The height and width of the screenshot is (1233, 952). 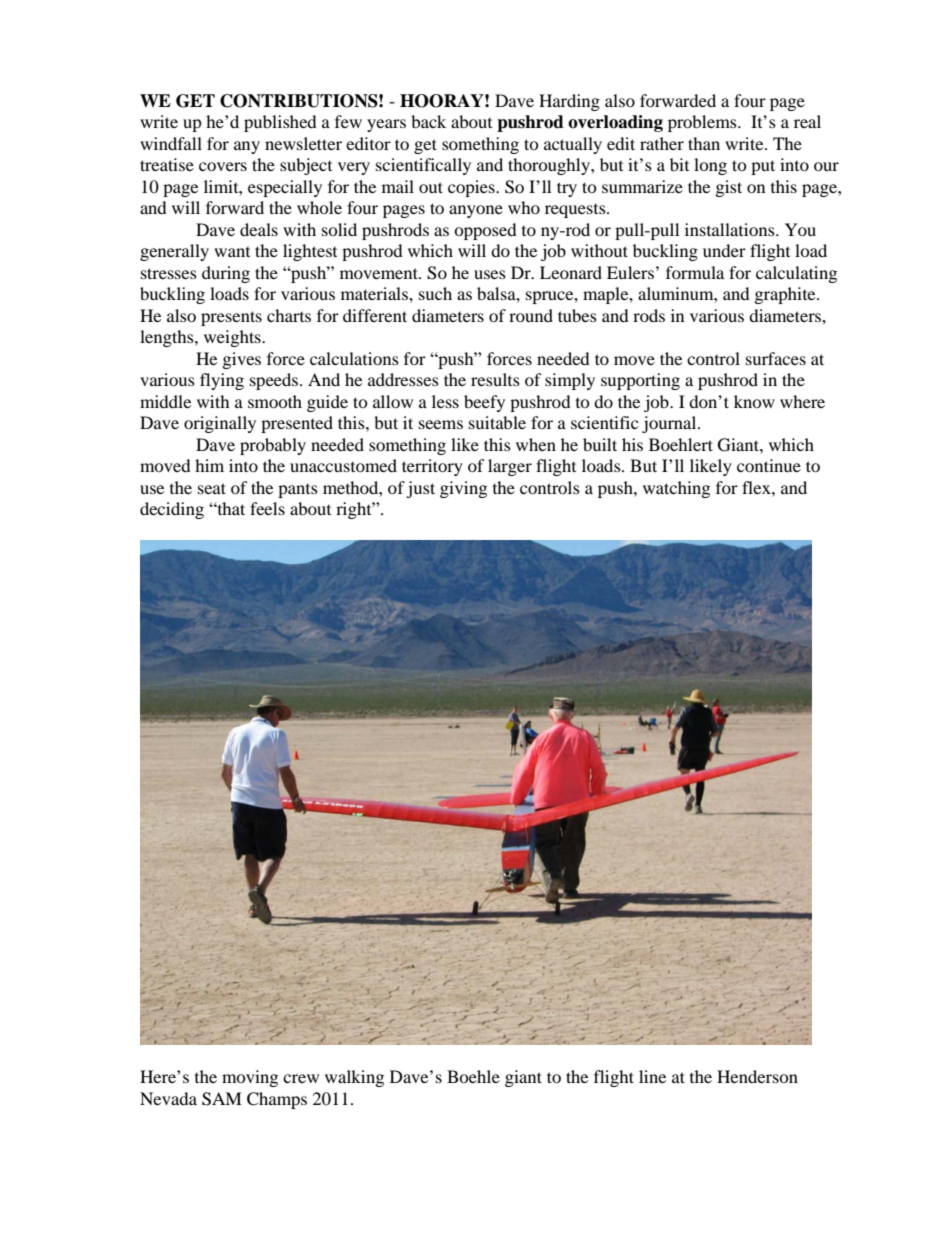 I want to click on problems, so click(x=703, y=123).
